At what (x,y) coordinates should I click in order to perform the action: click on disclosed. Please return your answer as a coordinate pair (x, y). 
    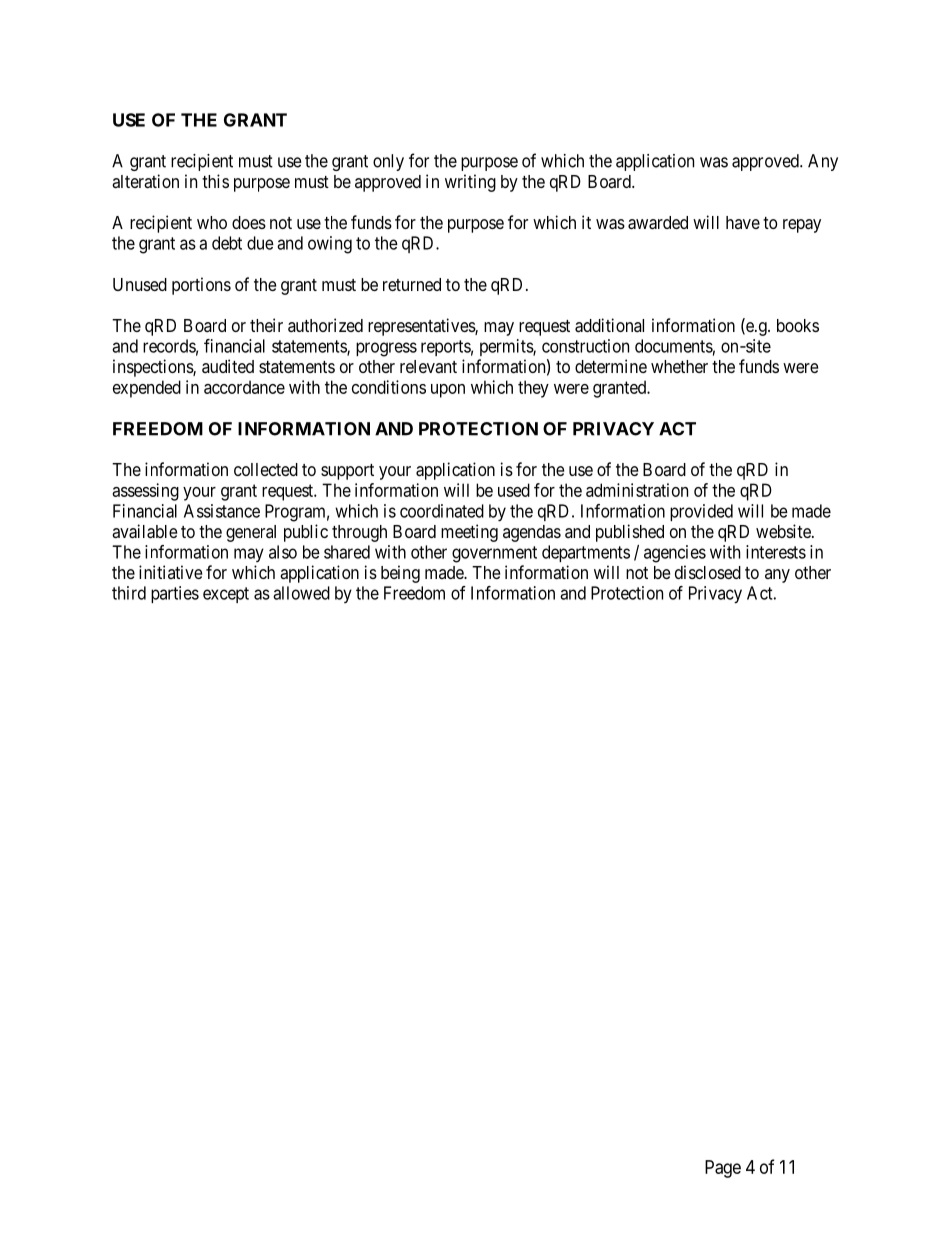
    Looking at the image, I should click on (708, 572).
